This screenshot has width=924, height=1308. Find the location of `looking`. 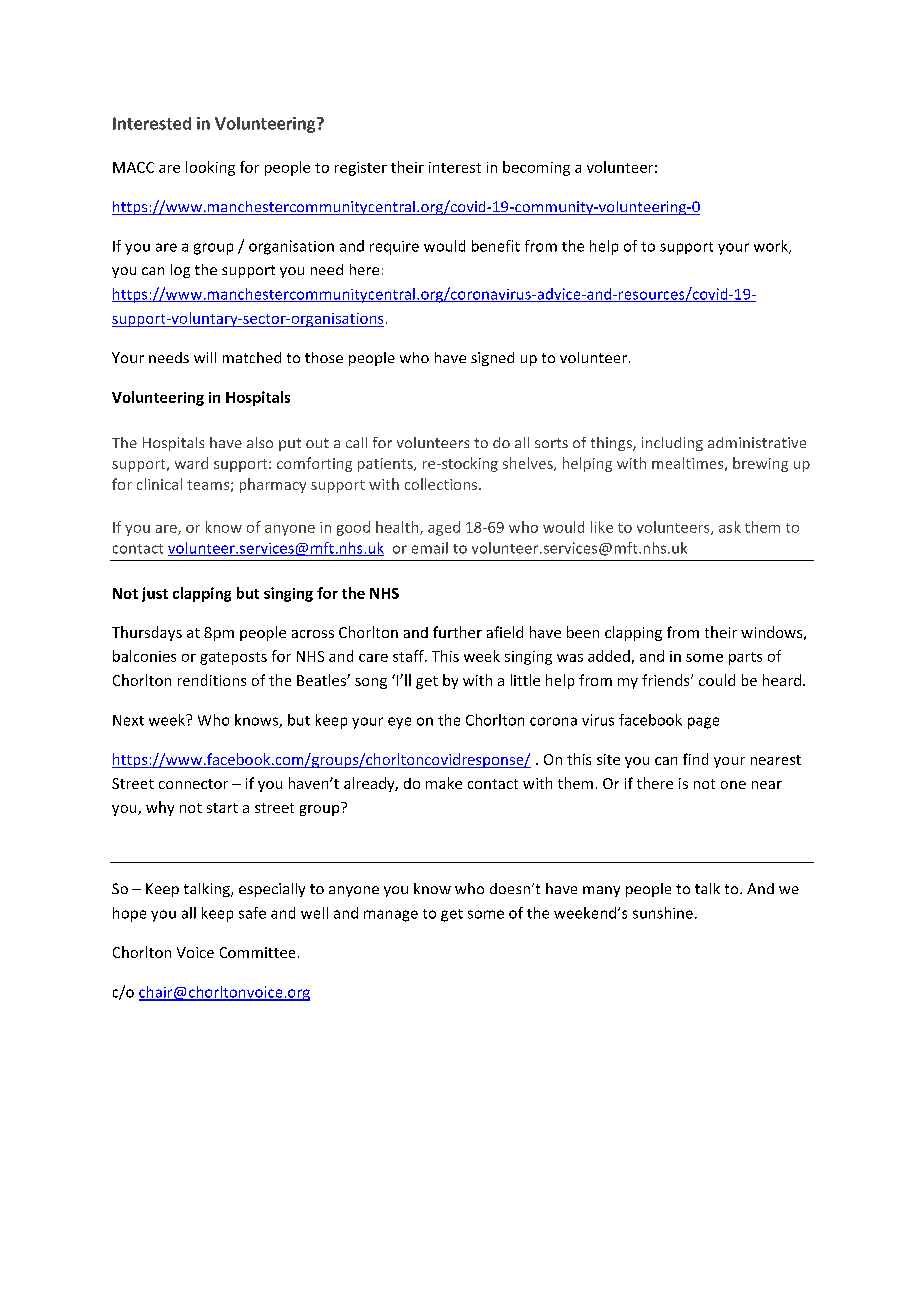

looking is located at coordinates (210, 168).
